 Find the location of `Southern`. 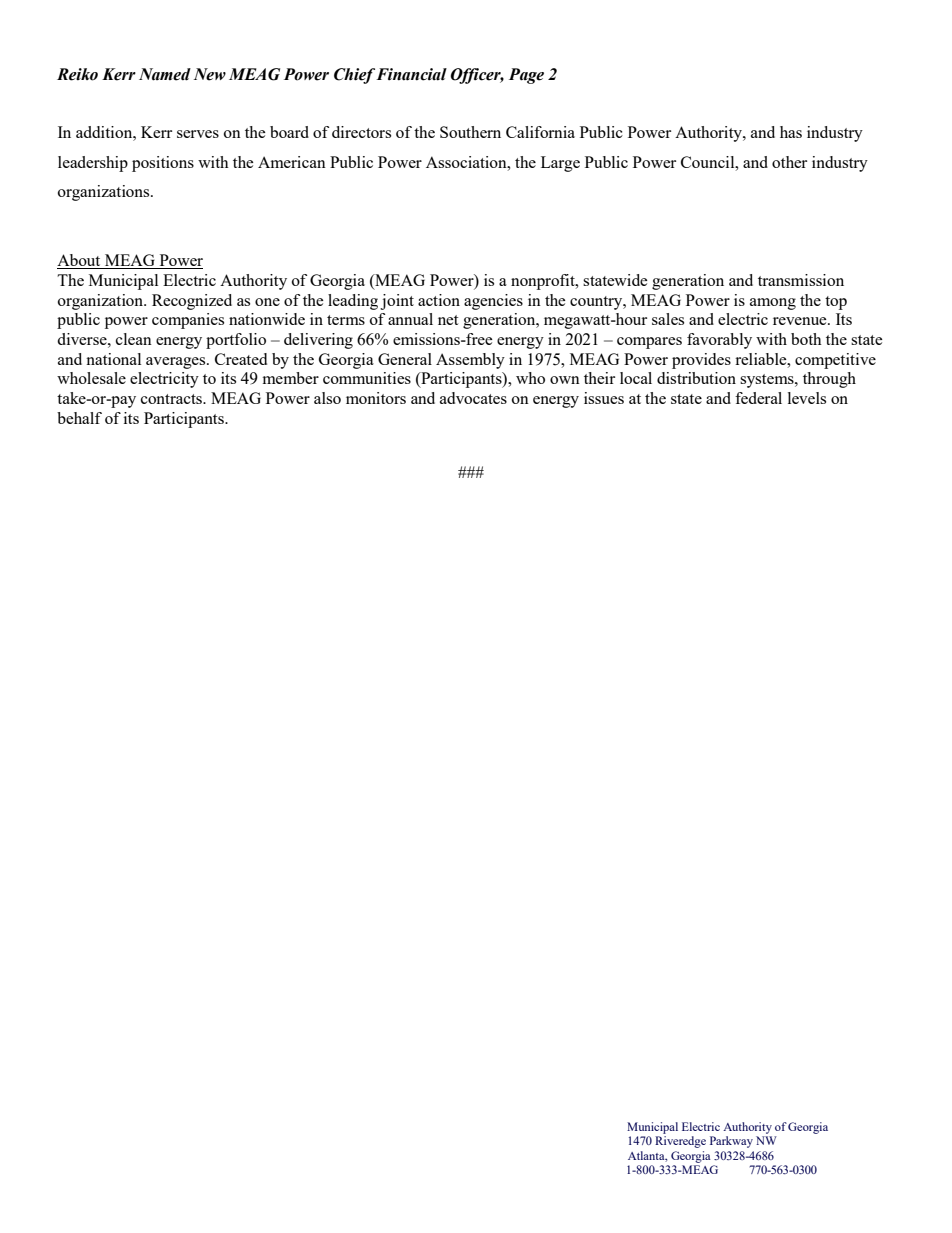

Southern is located at coordinates (470, 132).
